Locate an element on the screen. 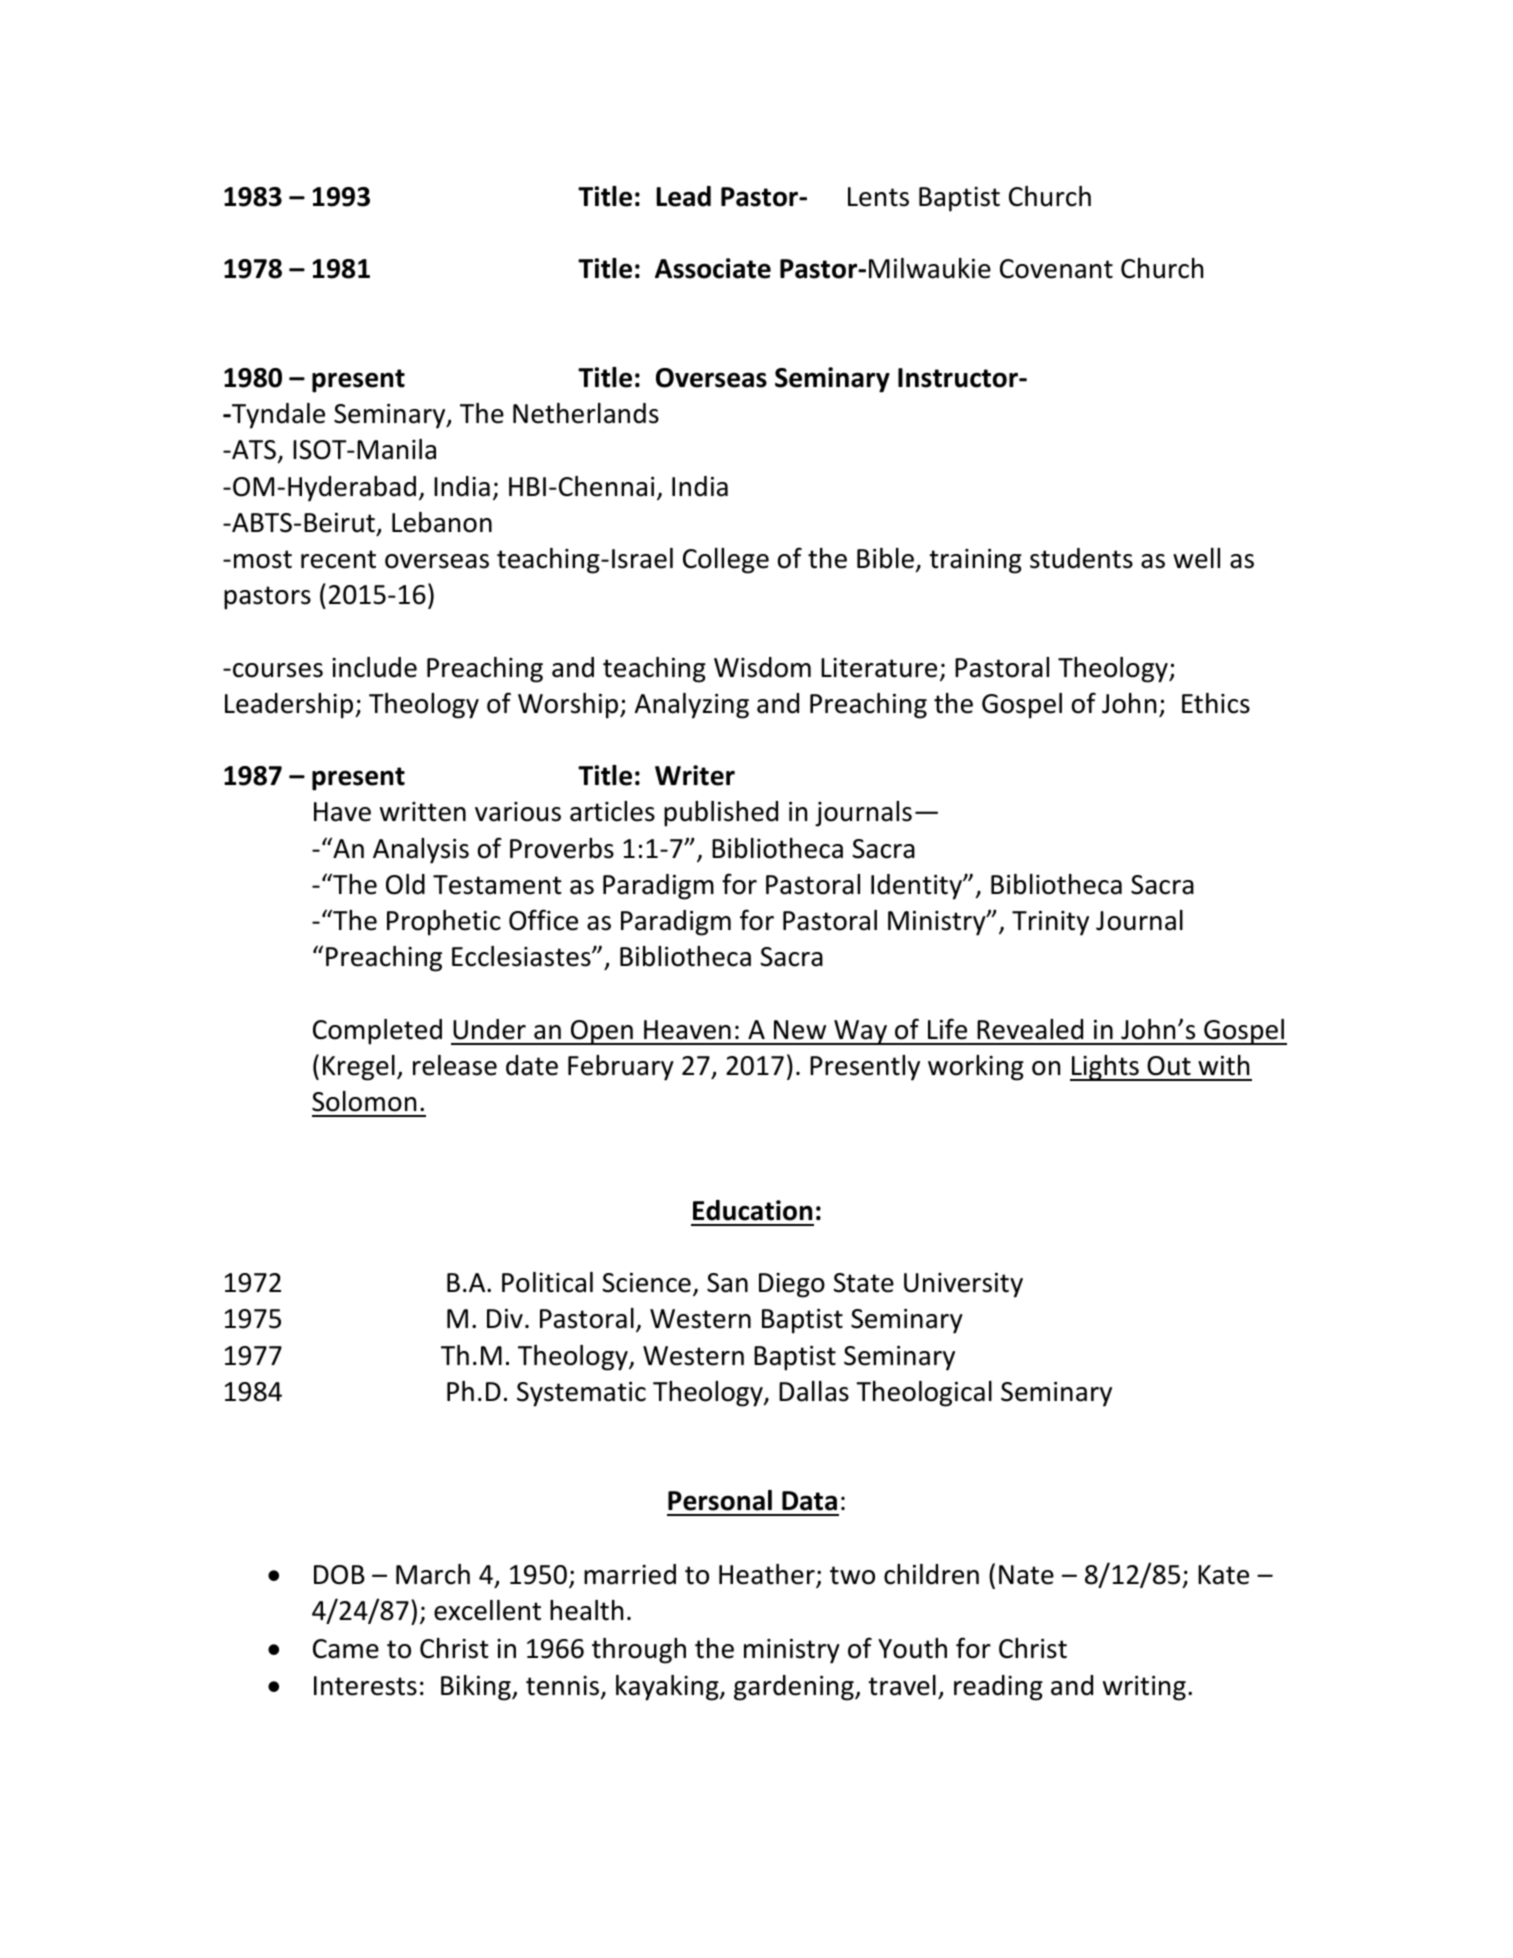  Covenant is located at coordinates (1056, 269).
